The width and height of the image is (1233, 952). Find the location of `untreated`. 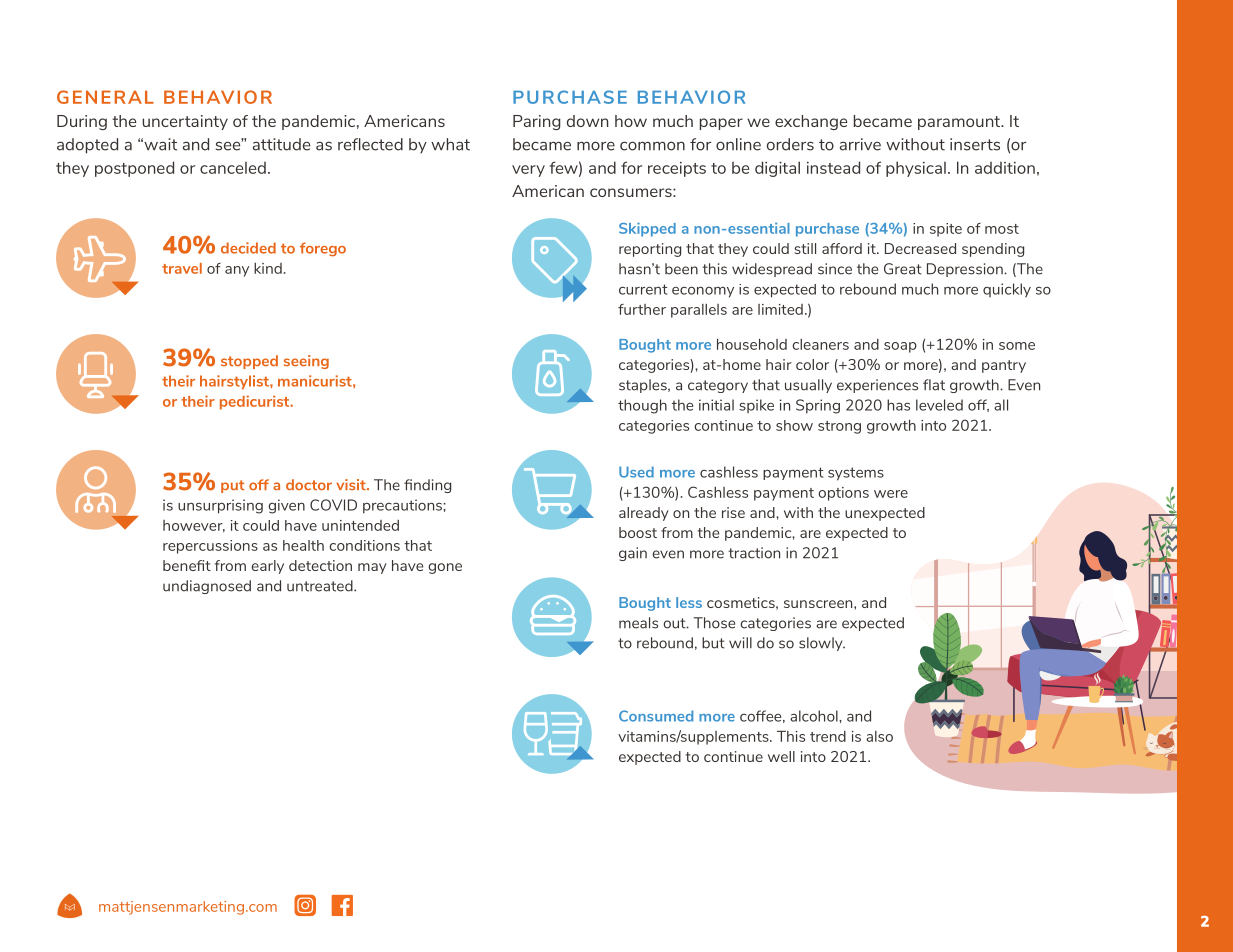

untreated is located at coordinates (321, 586).
